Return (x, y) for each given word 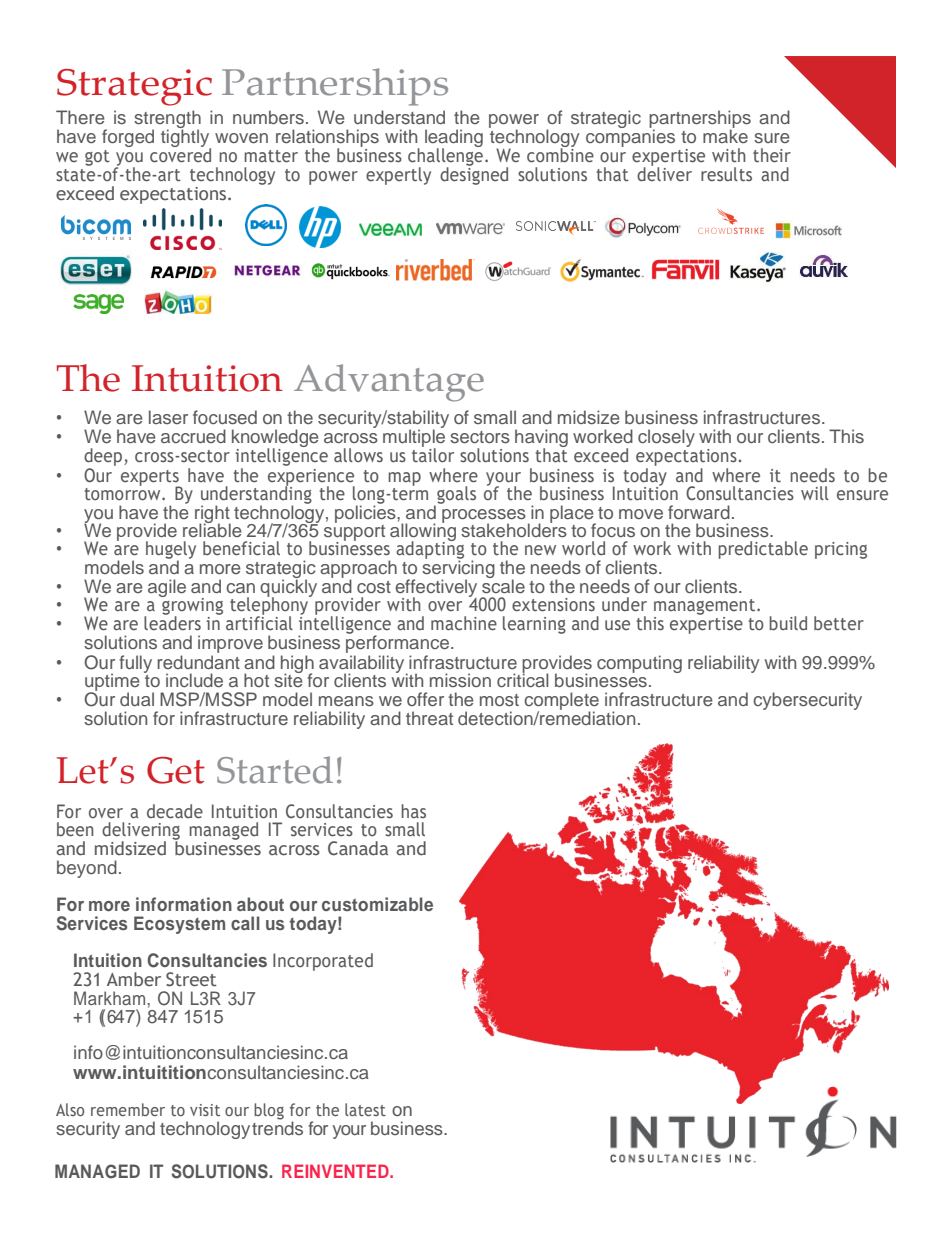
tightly (186, 138)
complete (561, 702)
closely (666, 438)
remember (128, 1109)
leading (454, 139)
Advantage (389, 383)
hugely (171, 551)
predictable (763, 550)
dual (137, 699)
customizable (377, 904)
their (772, 155)
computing (639, 664)
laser (168, 417)
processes (484, 517)
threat (429, 718)
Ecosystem (179, 925)
